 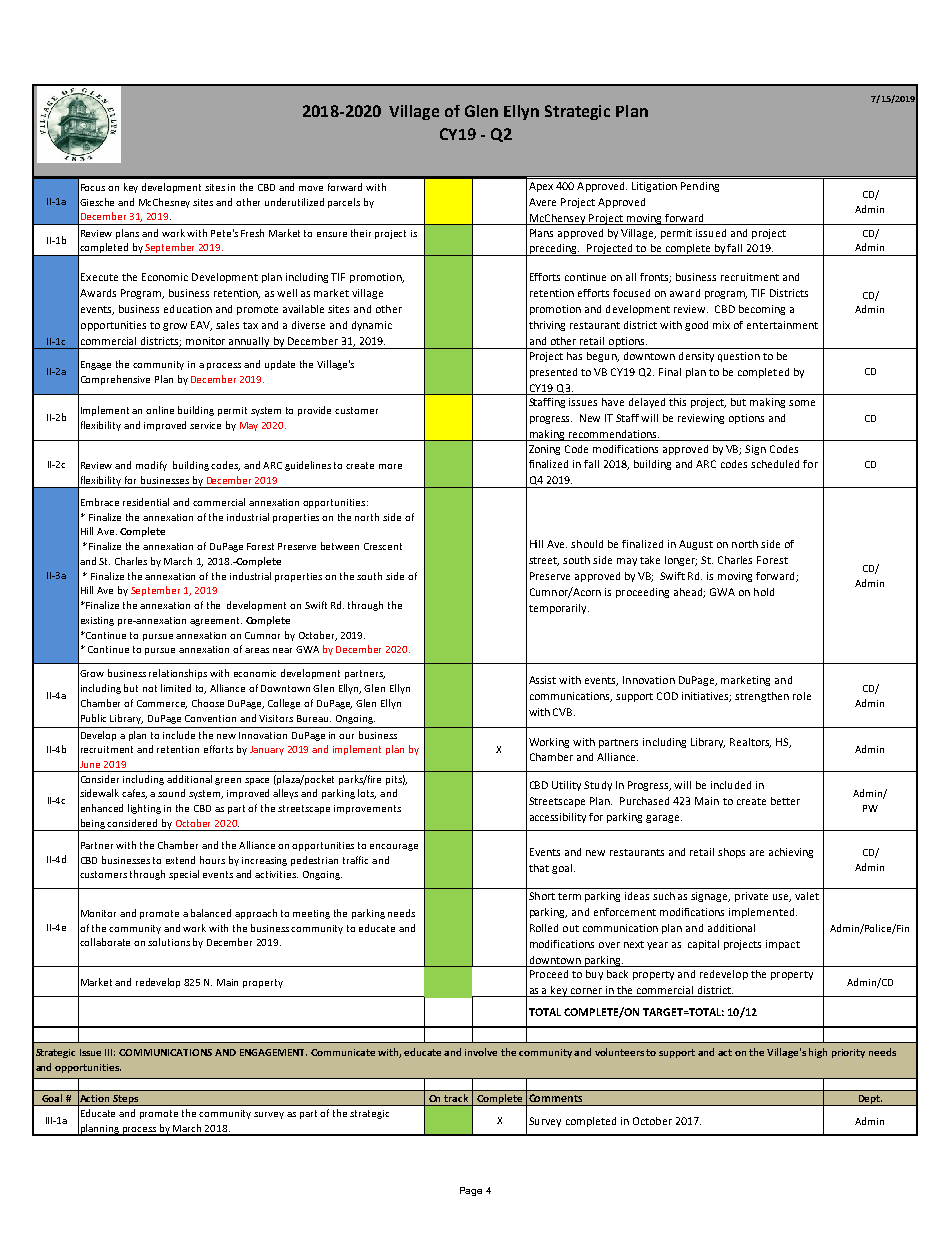 I want to click on Pending, so click(x=700, y=187).
